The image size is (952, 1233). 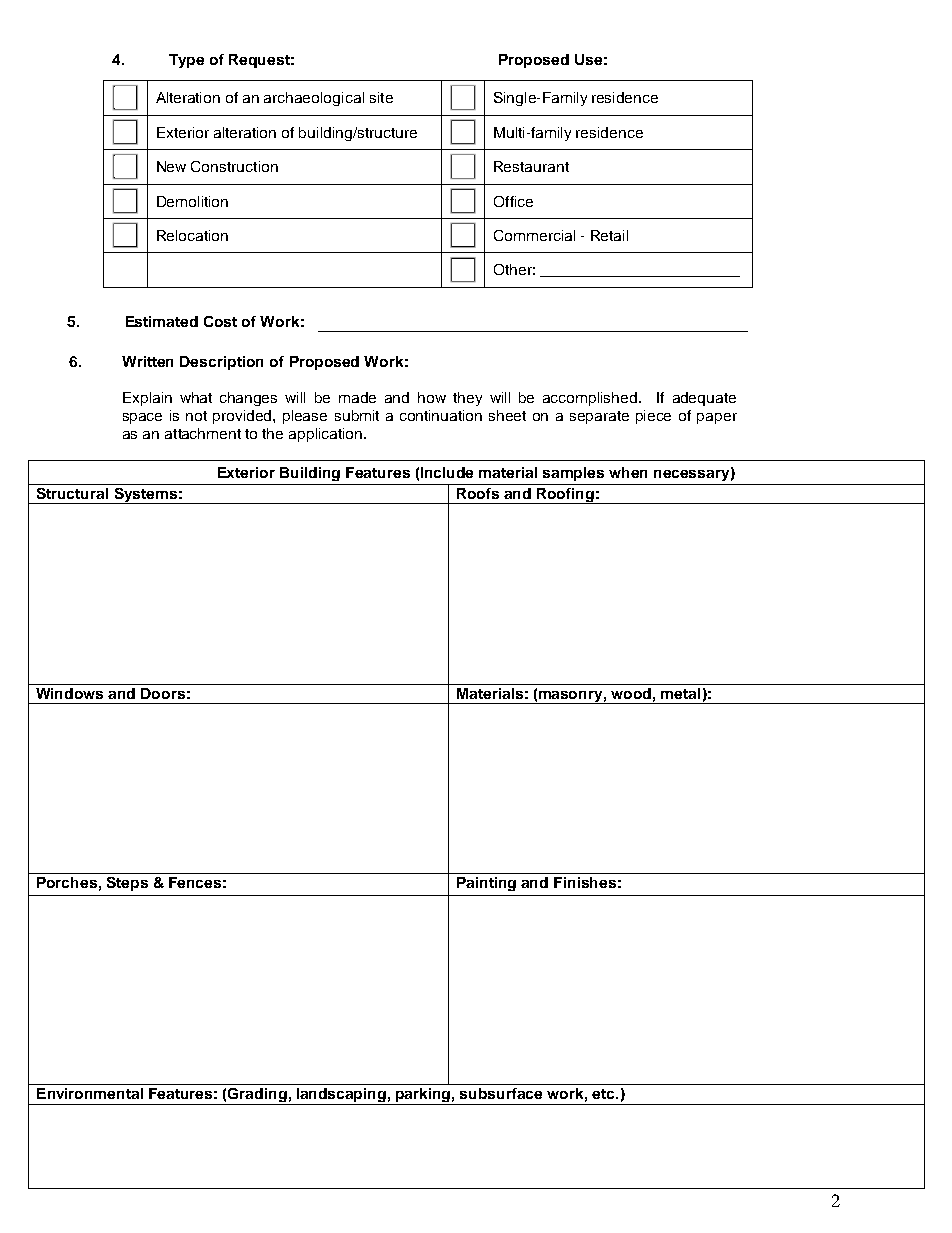 What do you see at coordinates (186, 61) in the screenshot?
I see `Type` at bounding box center [186, 61].
